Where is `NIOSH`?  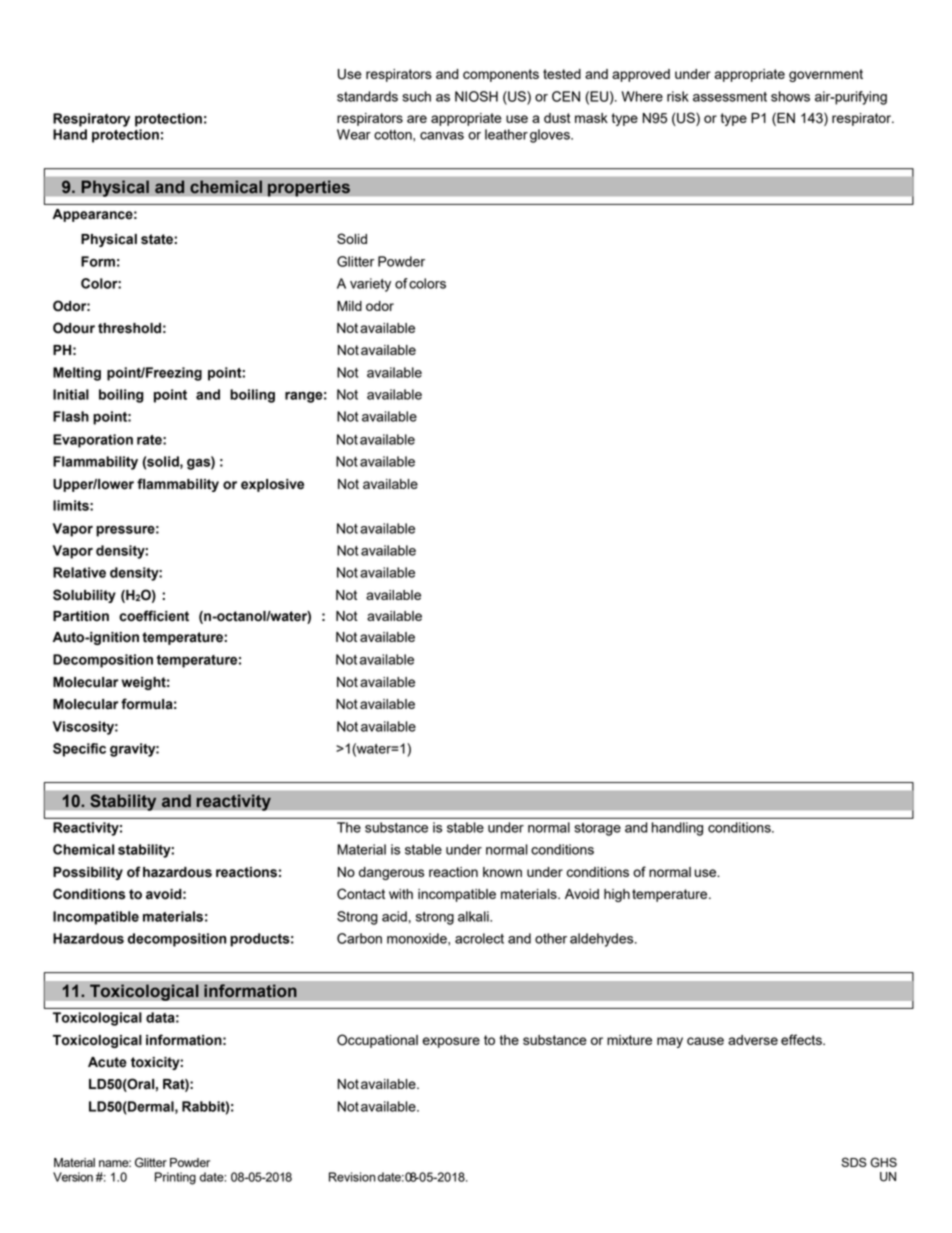 NIOSH is located at coordinates (476, 96).
